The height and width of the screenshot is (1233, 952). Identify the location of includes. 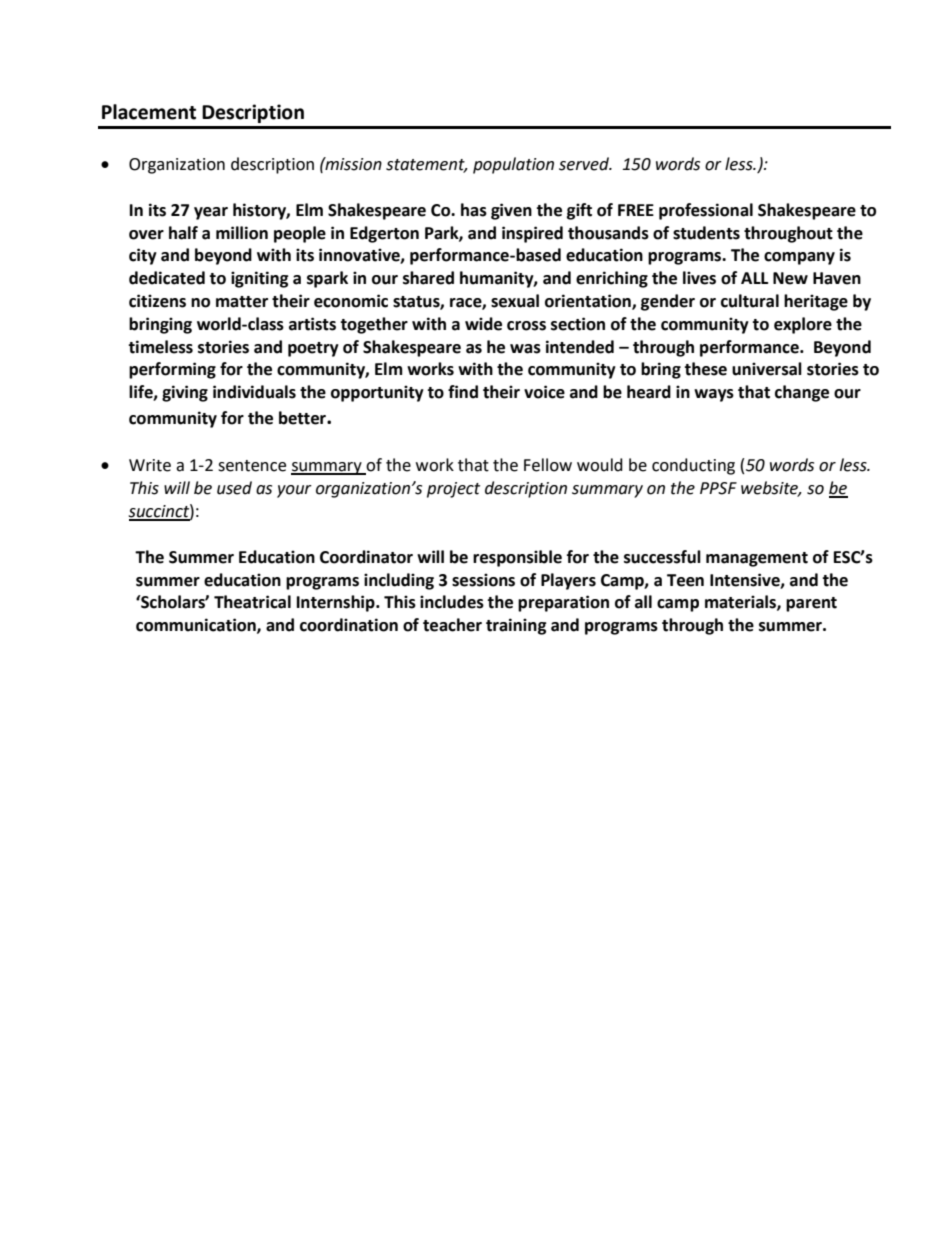
(452, 602).
